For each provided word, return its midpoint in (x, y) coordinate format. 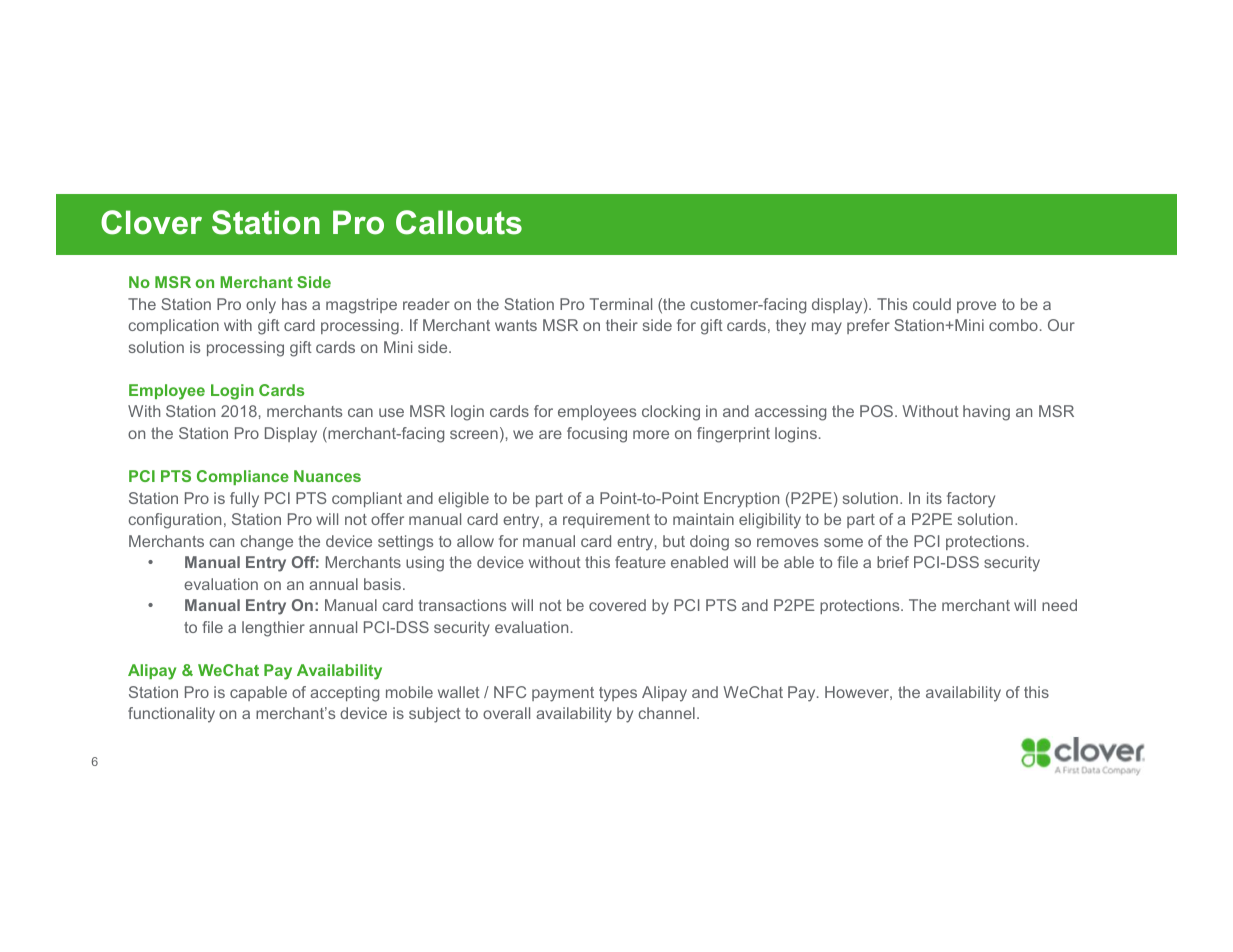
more (651, 434)
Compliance (243, 477)
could (932, 304)
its (934, 498)
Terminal (621, 304)
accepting (344, 694)
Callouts (459, 222)
